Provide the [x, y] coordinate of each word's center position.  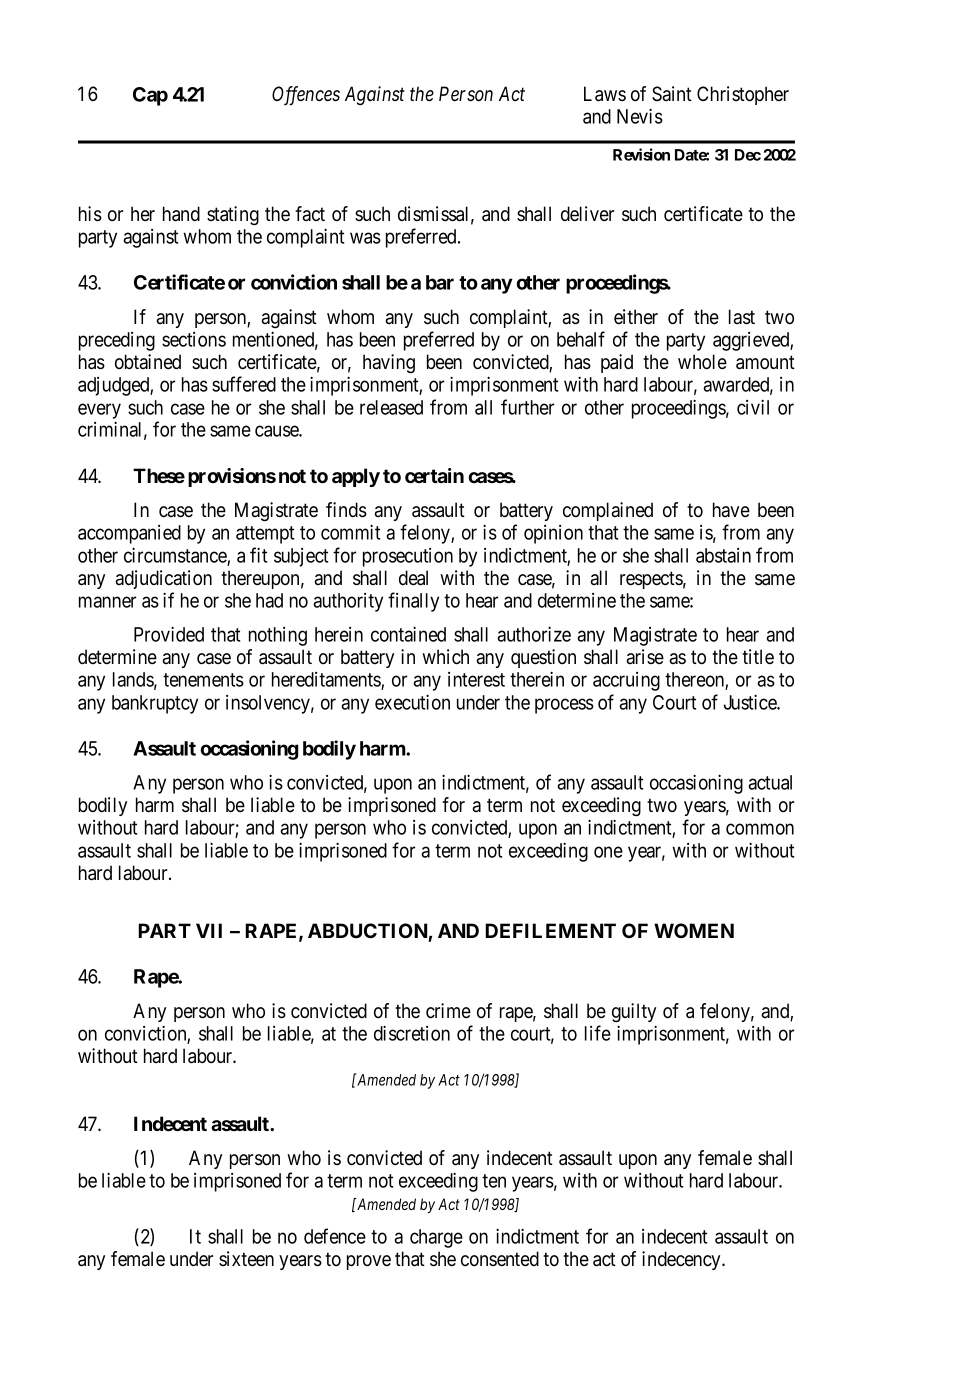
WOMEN [694, 930]
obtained [148, 362]
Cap [150, 96]
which [445, 657]
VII [209, 930]
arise [645, 656]
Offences [306, 96]
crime [448, 1011]
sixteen [246, 1258]
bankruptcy [155, 704]
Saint [672, 94]
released [391, 407]
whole [702, 362]
